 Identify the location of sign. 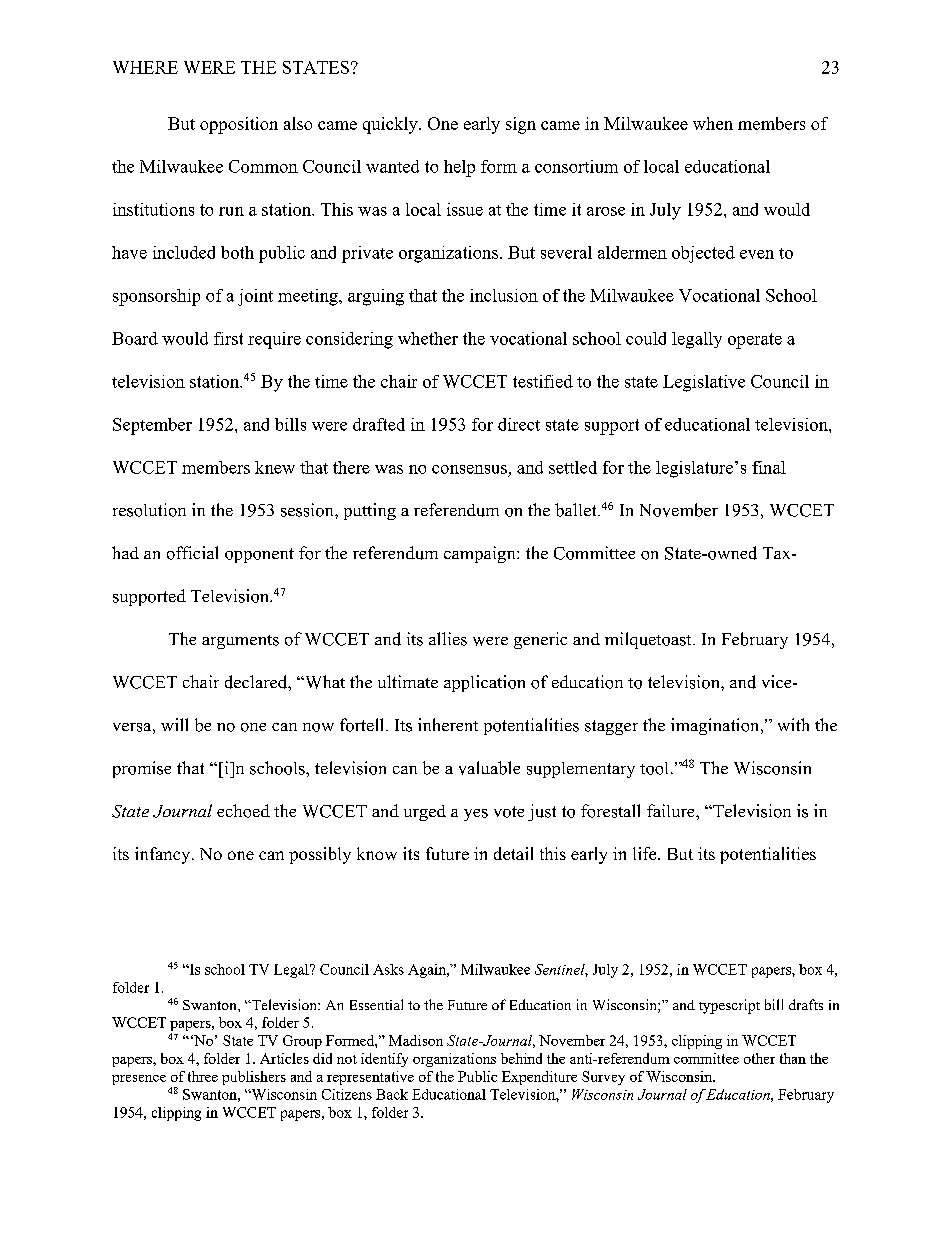
(521, 125).
